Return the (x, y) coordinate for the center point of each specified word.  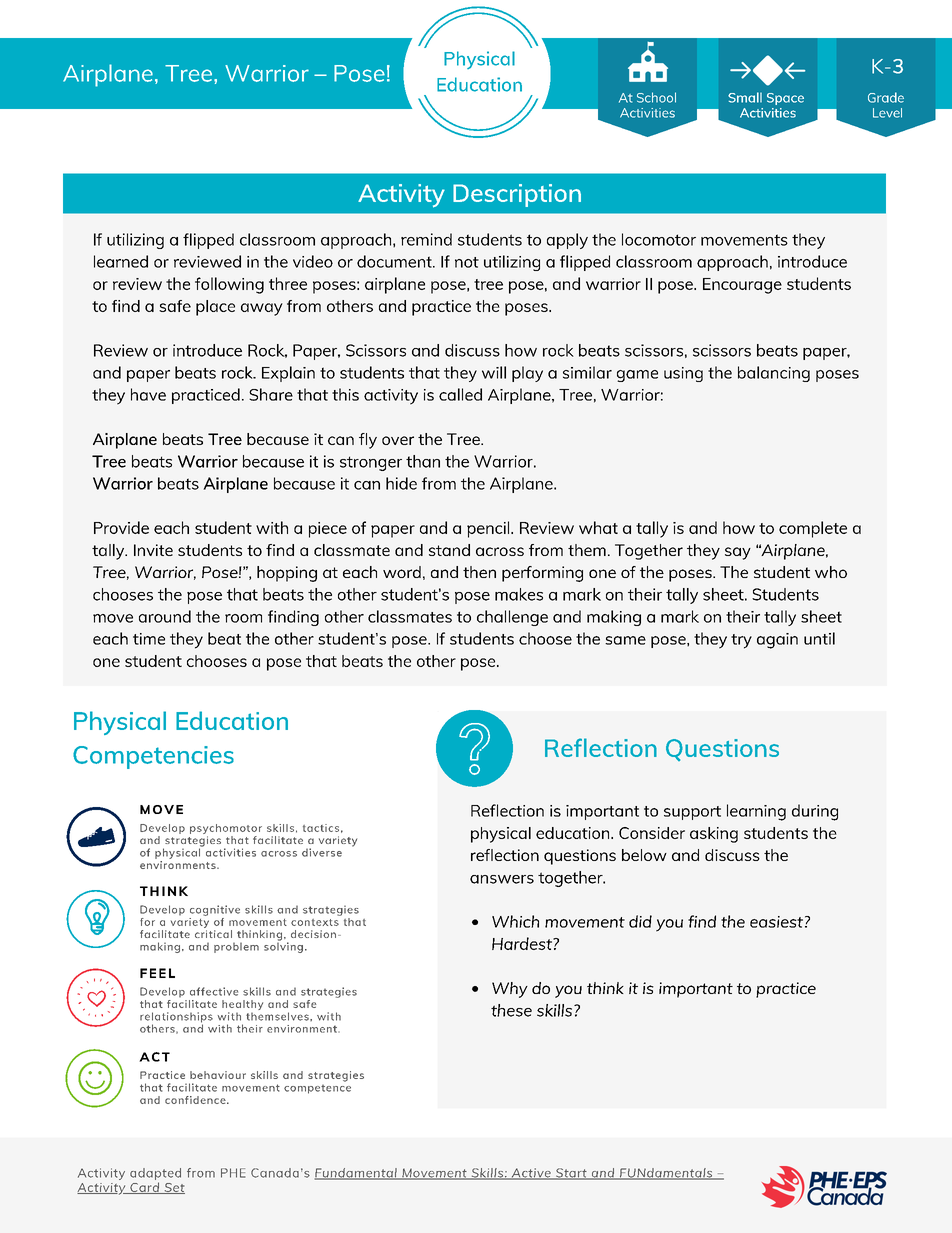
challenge (512, 618)
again (777, 641)
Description (517, 195)
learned (121, 261)
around (165, 616)
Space (785, 99)
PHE (233, 1173)
